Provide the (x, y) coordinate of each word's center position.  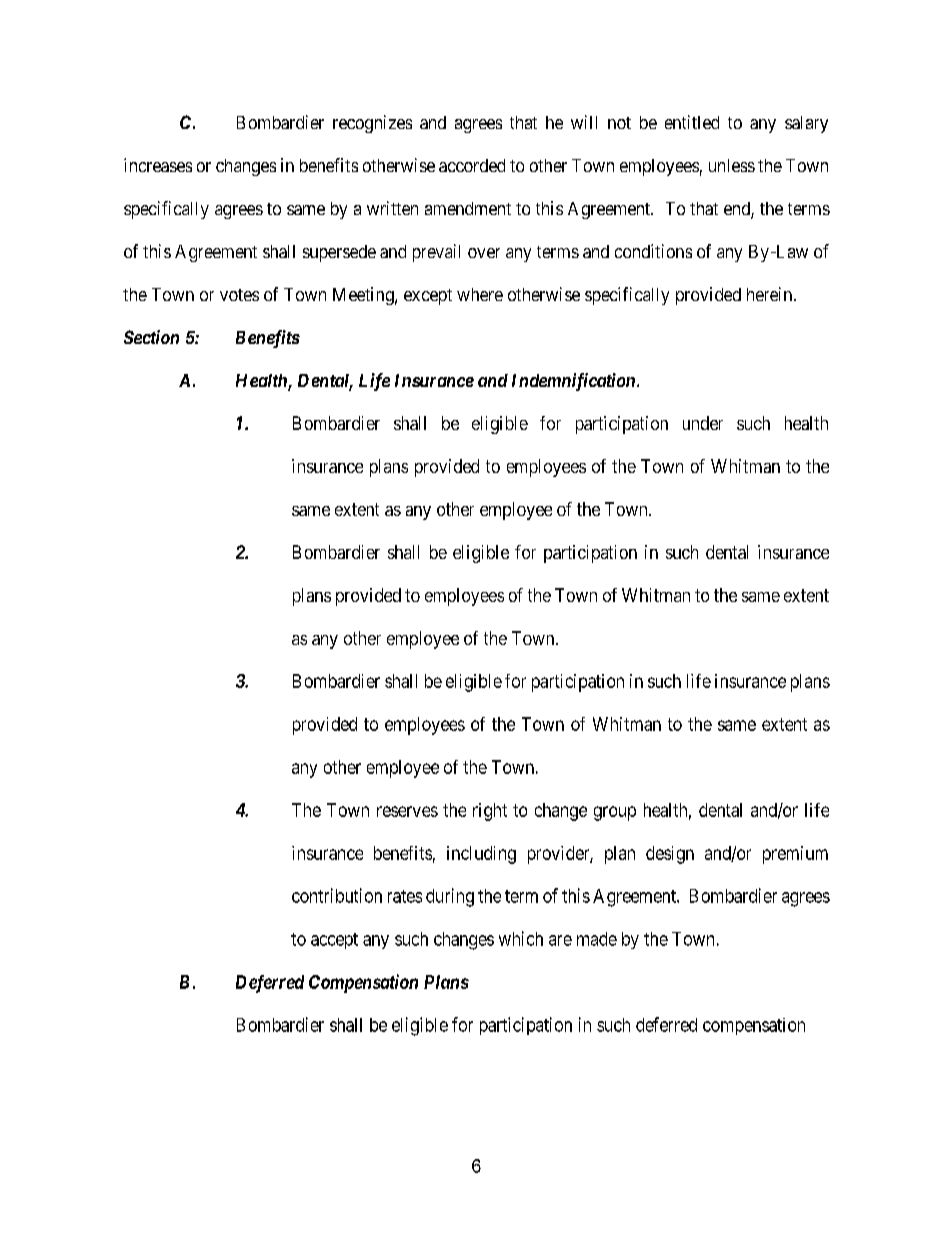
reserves (407, 811)
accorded (472, 165)
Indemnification (573, 382)
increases (158, 165)
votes (239, 295)
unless (732, 165)
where (480, 294)
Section (151, 337)
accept (334, 941)
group (615, 813)
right (490, 812)
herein (769, 294)
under (703, 423)
